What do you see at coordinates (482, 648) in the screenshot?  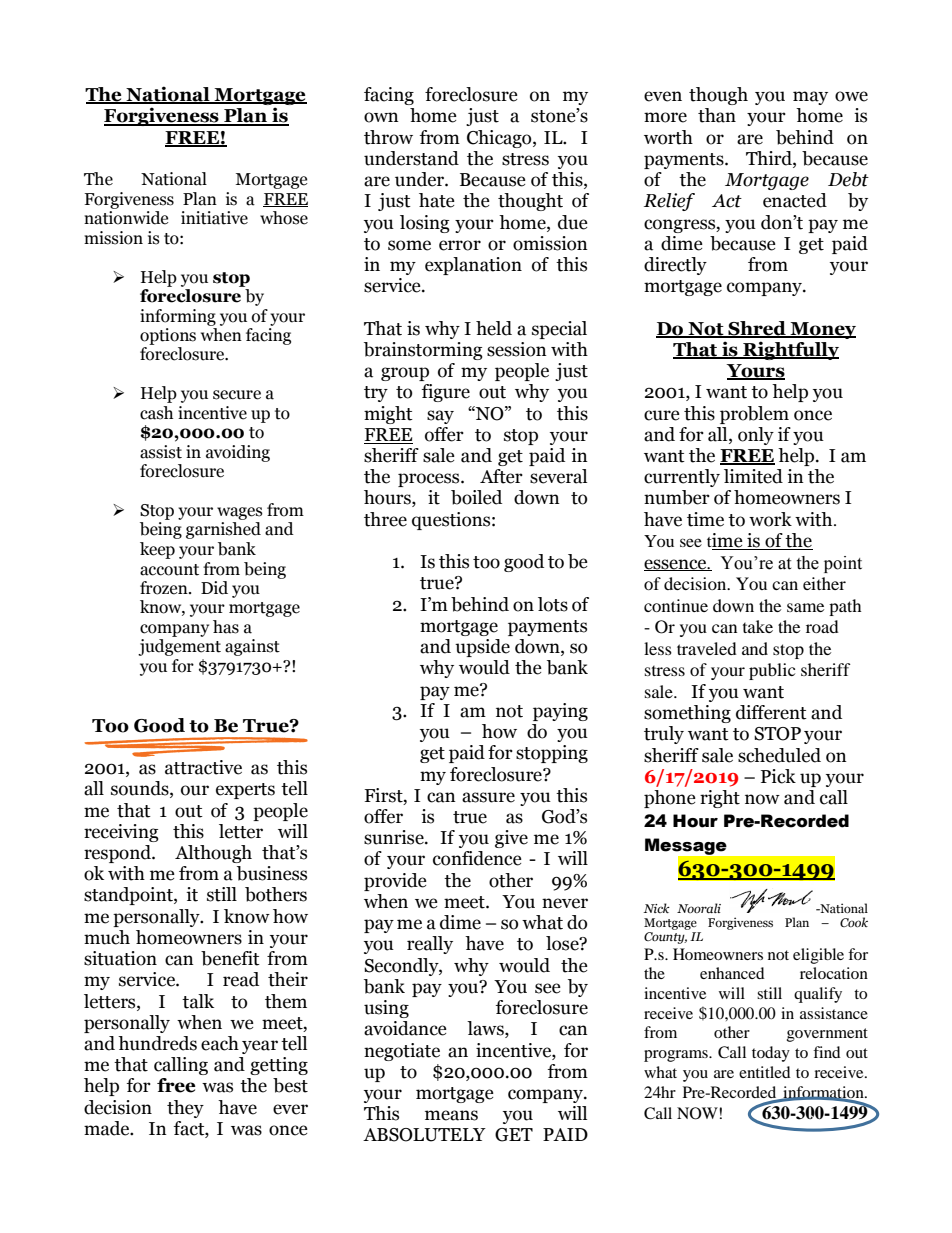 I see `upside` at bounding box center [482, 648].
